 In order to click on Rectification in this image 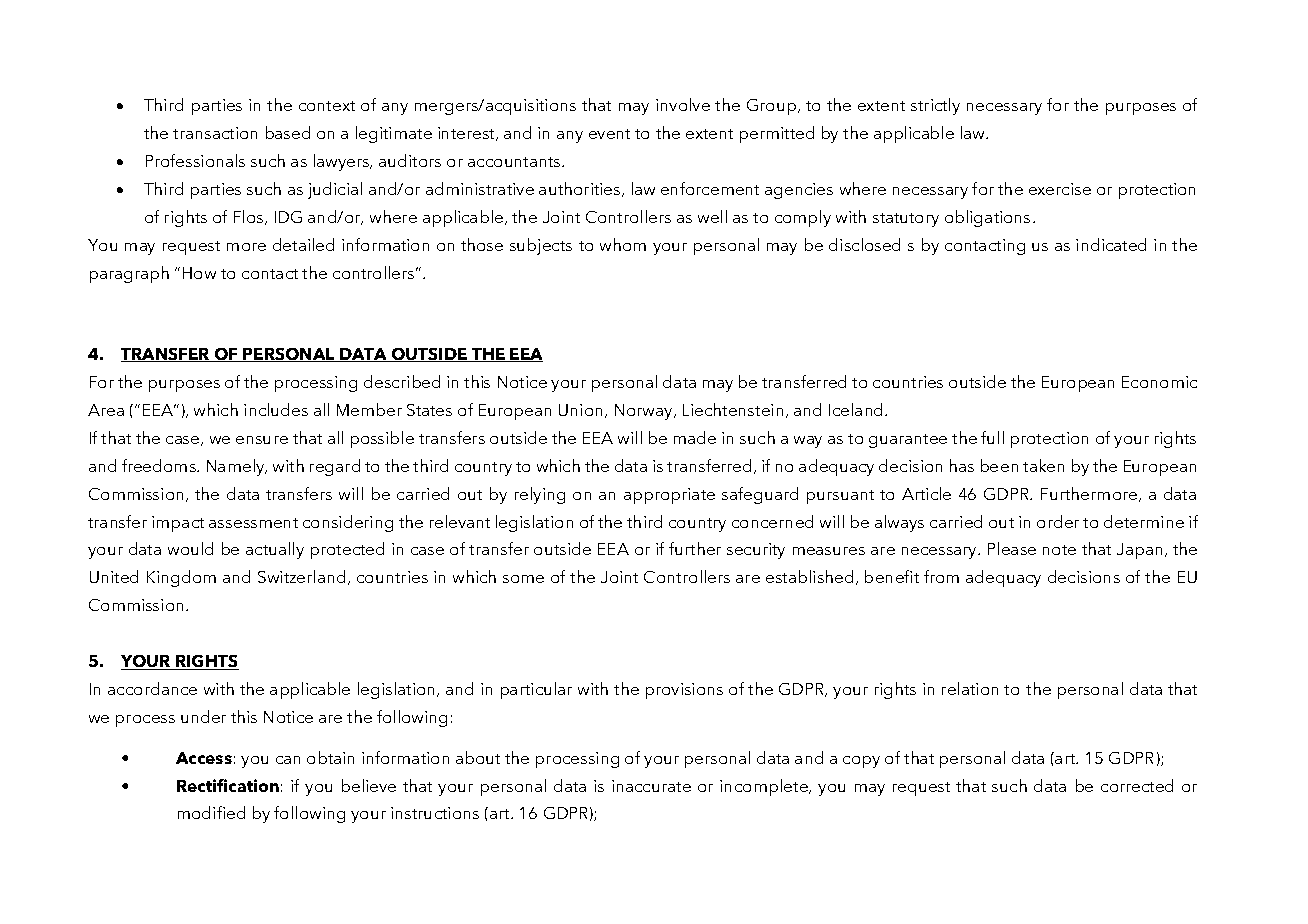, I will do `click(228, 785)`.
